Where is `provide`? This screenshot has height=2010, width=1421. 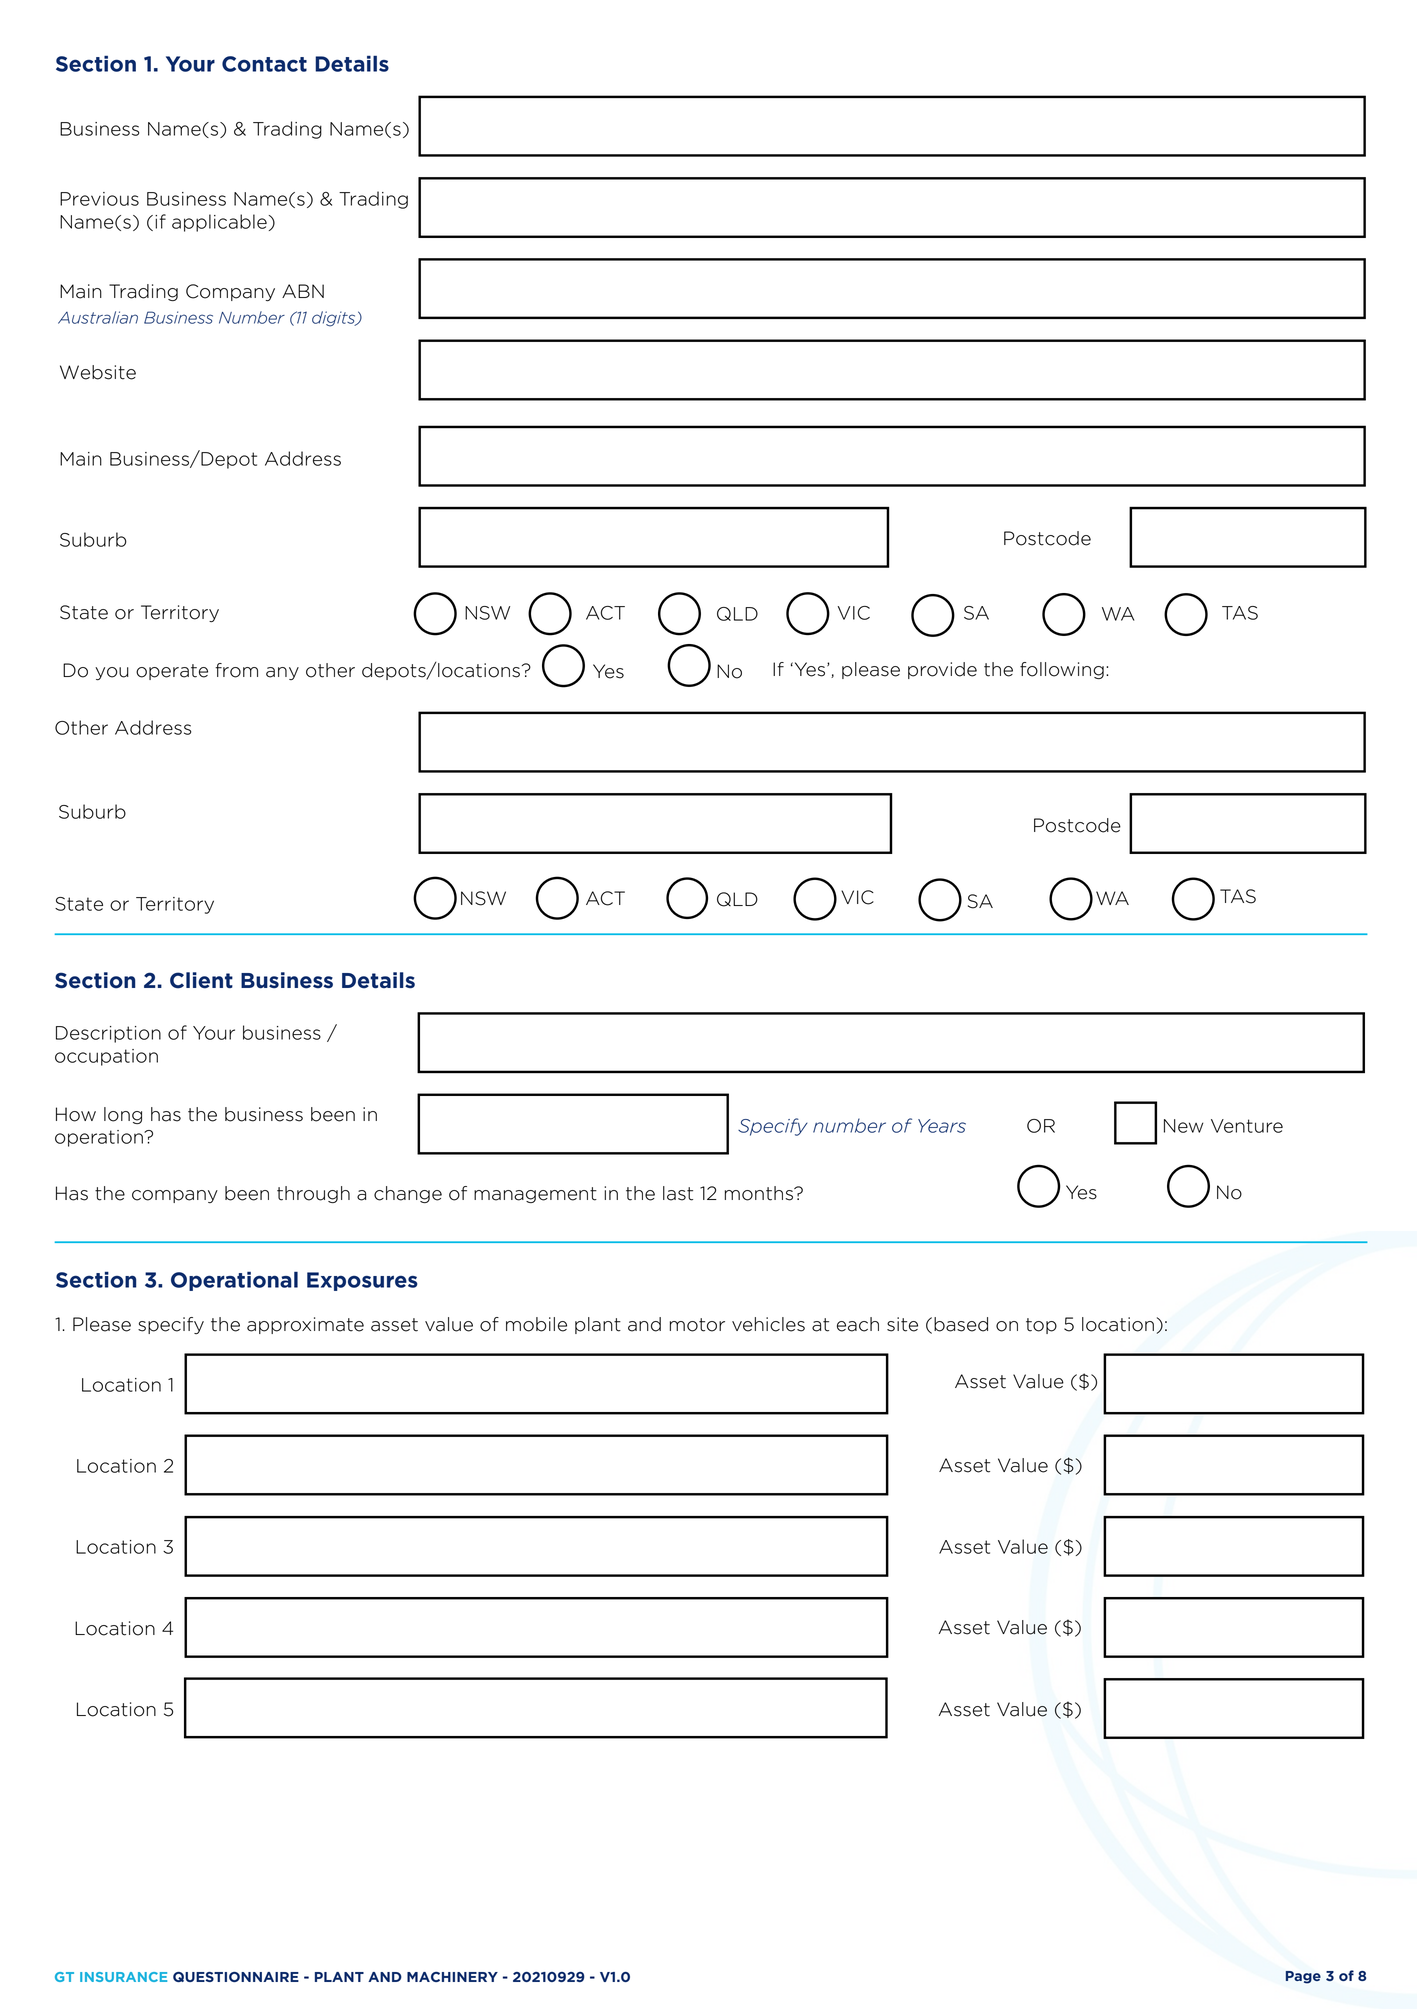 provide is located at coordinates (942, 670).
